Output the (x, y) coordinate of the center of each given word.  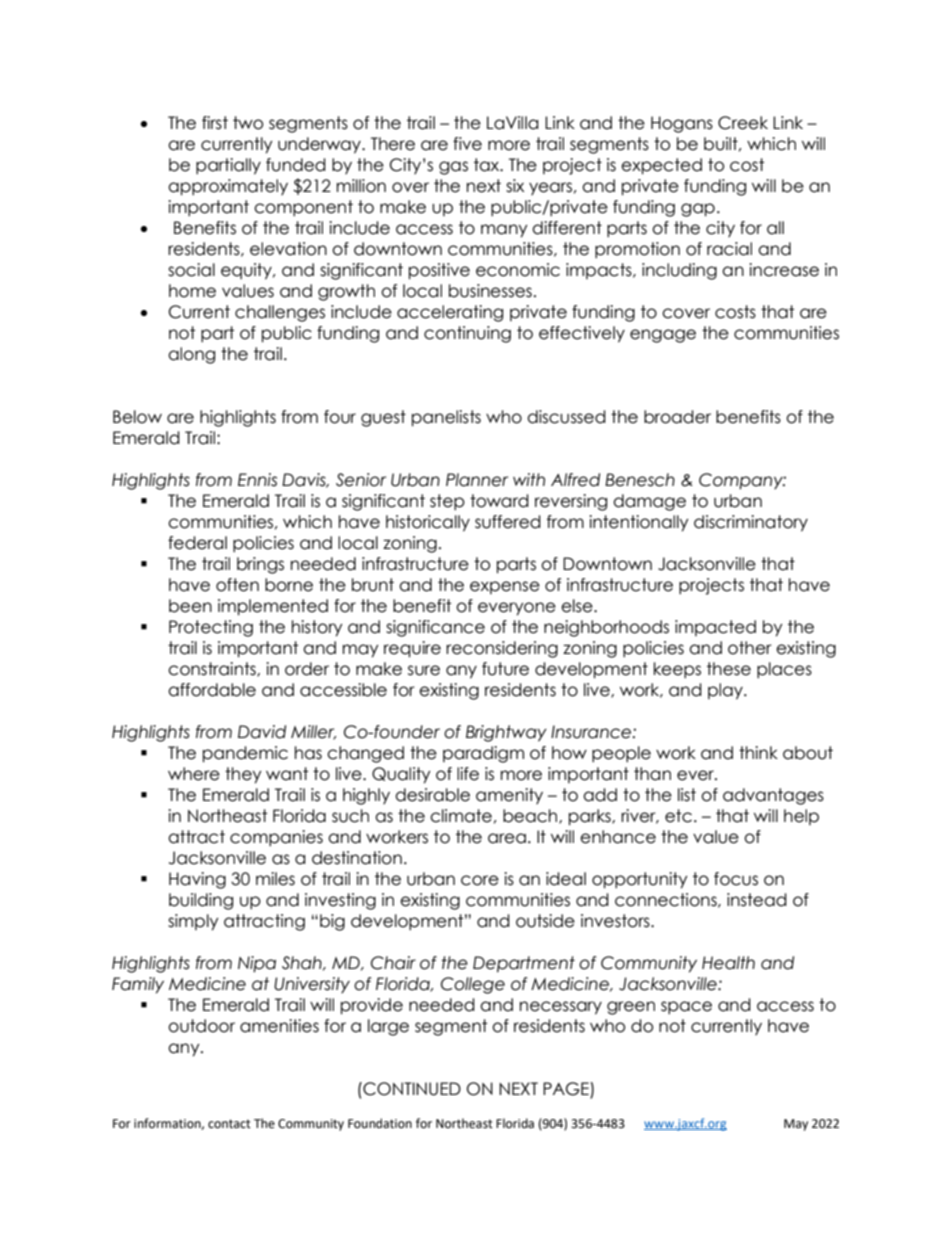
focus (736, 879)
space (686, 1007)
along (191, 355)
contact (229, 1124)
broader (677, 417)
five (467, 144)
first (215, 123)
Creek (743, 123)
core (480, 880)
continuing (467, 334)
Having (197, 880)
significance (435, 628)
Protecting (211, 628)
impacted (715, 628)
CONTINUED (411, 1089)
